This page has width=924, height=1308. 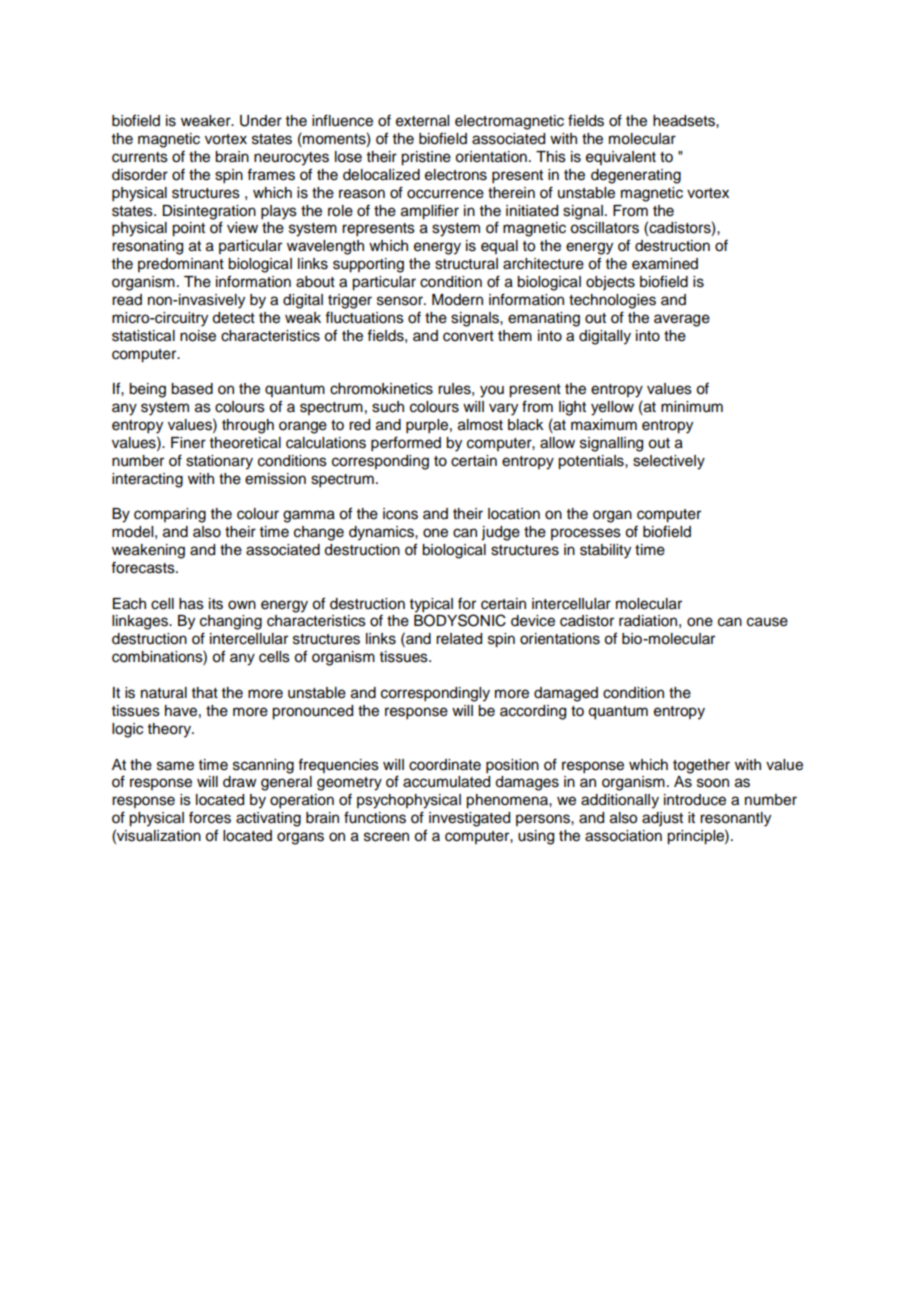 What do you see at coordinates (500, 533) in the page?
I see `judge` at bounding box center [500, 533].
